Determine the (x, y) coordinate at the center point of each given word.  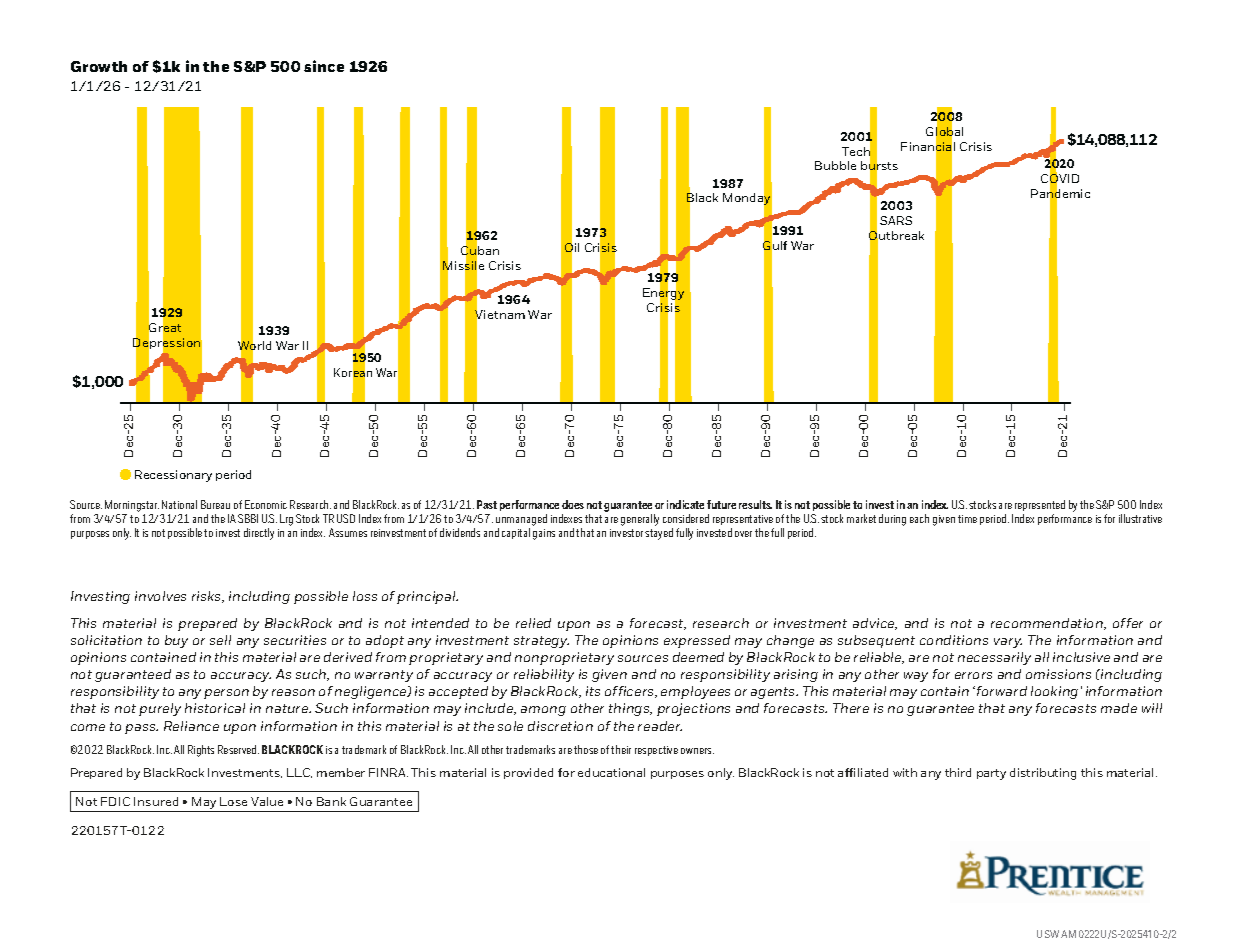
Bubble (835, 165)
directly (259, 534)
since (324, 66)
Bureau (215, 504)
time (967, 519)
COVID (1060, 179)
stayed (659, 534)
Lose (233, 801)
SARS (896, 220)
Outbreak (896, 236)
